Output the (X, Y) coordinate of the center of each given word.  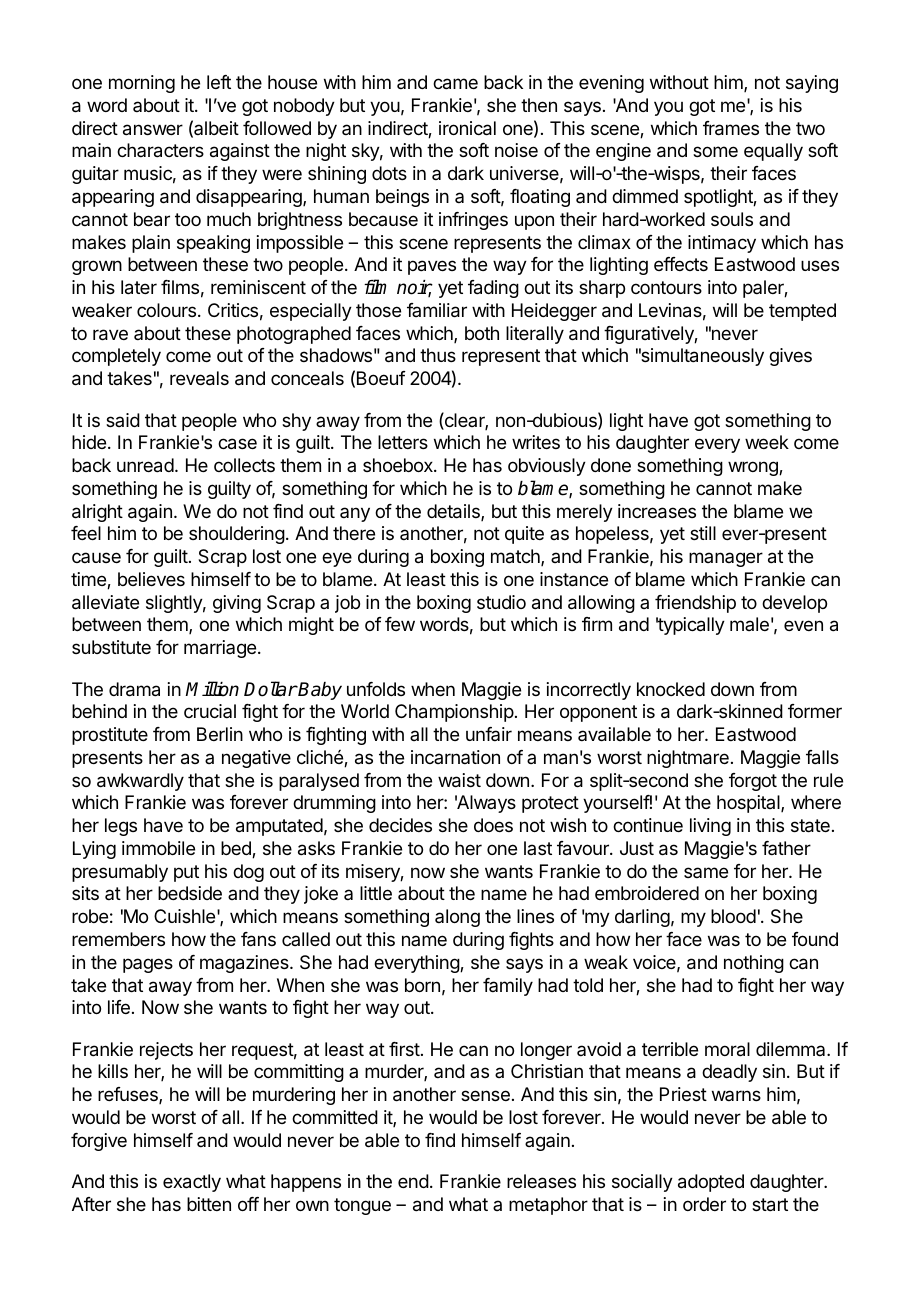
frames (731, 128)
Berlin (220, 734)
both (482, 333)
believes (151, 579)
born (422, 985)
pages (148, 965)
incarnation (455, 757)
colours (166, 310)
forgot (753, 782)
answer (153, 130)
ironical (467, 128)
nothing (754, 964)
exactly (192, 1183)
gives (790, 357)
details (454, 512)
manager (726, 559)
